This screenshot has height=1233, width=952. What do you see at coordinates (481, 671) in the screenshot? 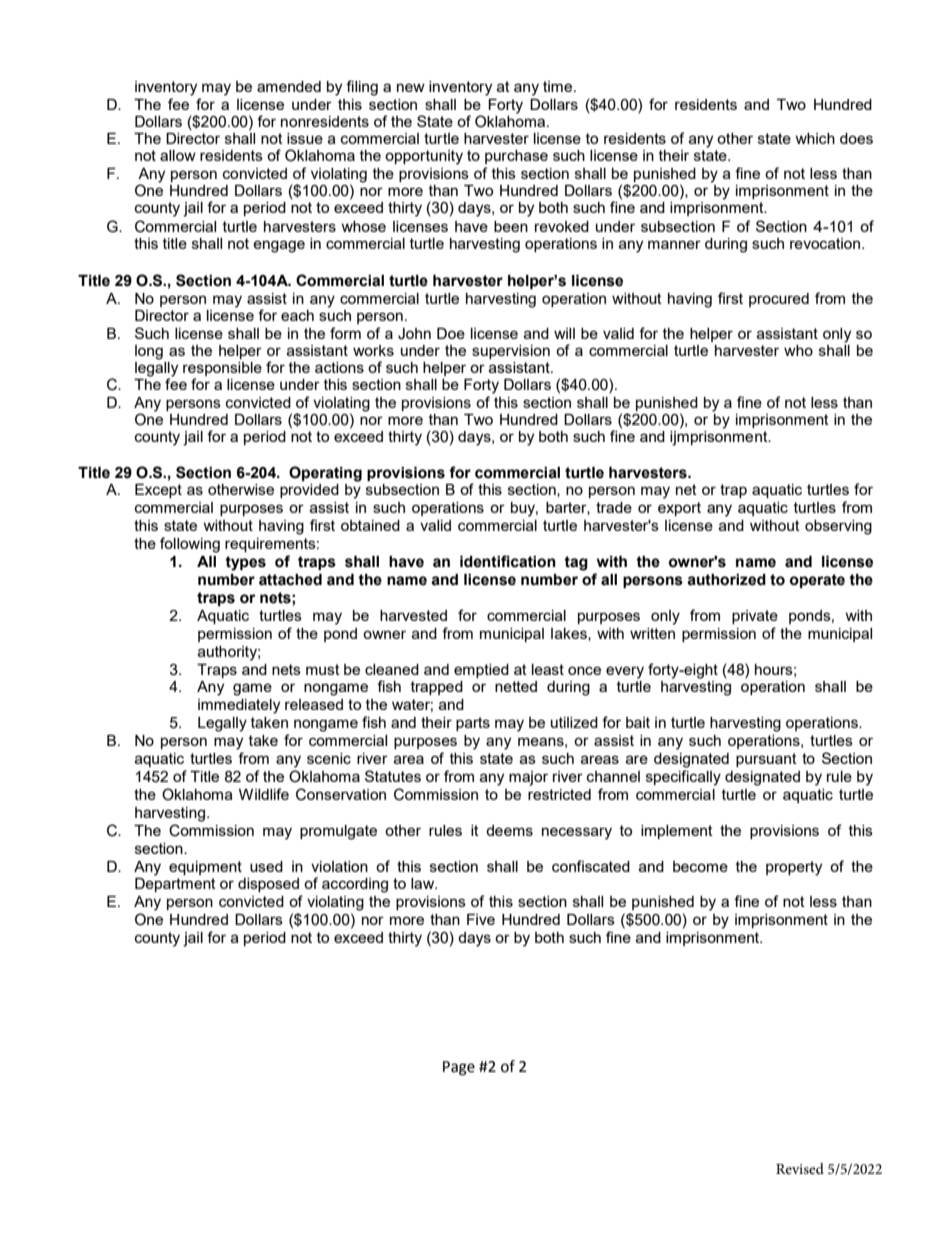
I see `emptied` at bounding box center [481, 671].
